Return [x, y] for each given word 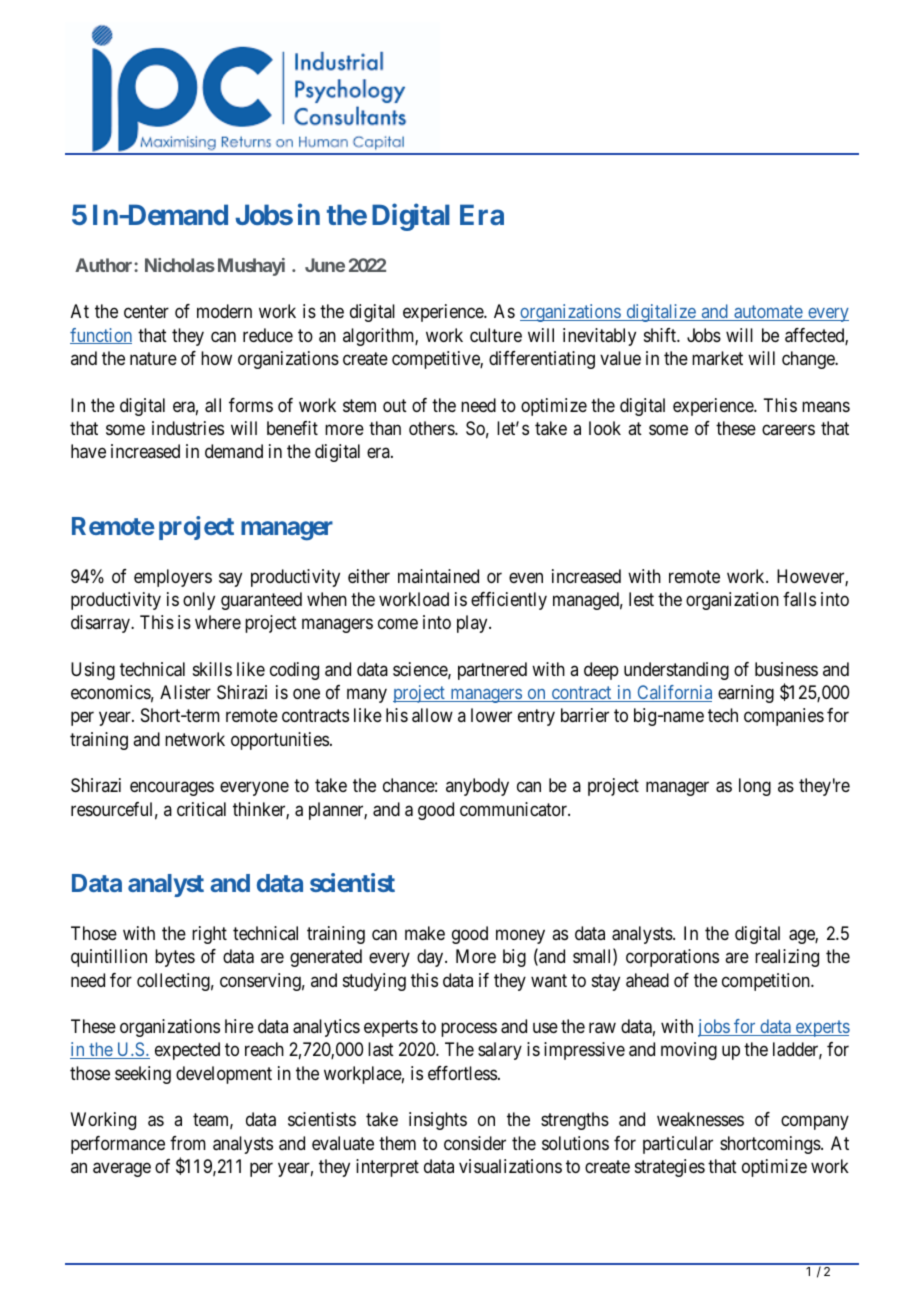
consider [475, 1143]
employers [173, 578]
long [755, 787]
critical [201, 809]
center [146, 312]
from [188, 1143]
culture [496, 335]
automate [768, 313]
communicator [514, 809]
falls [799, 599]
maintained [438, 576]
